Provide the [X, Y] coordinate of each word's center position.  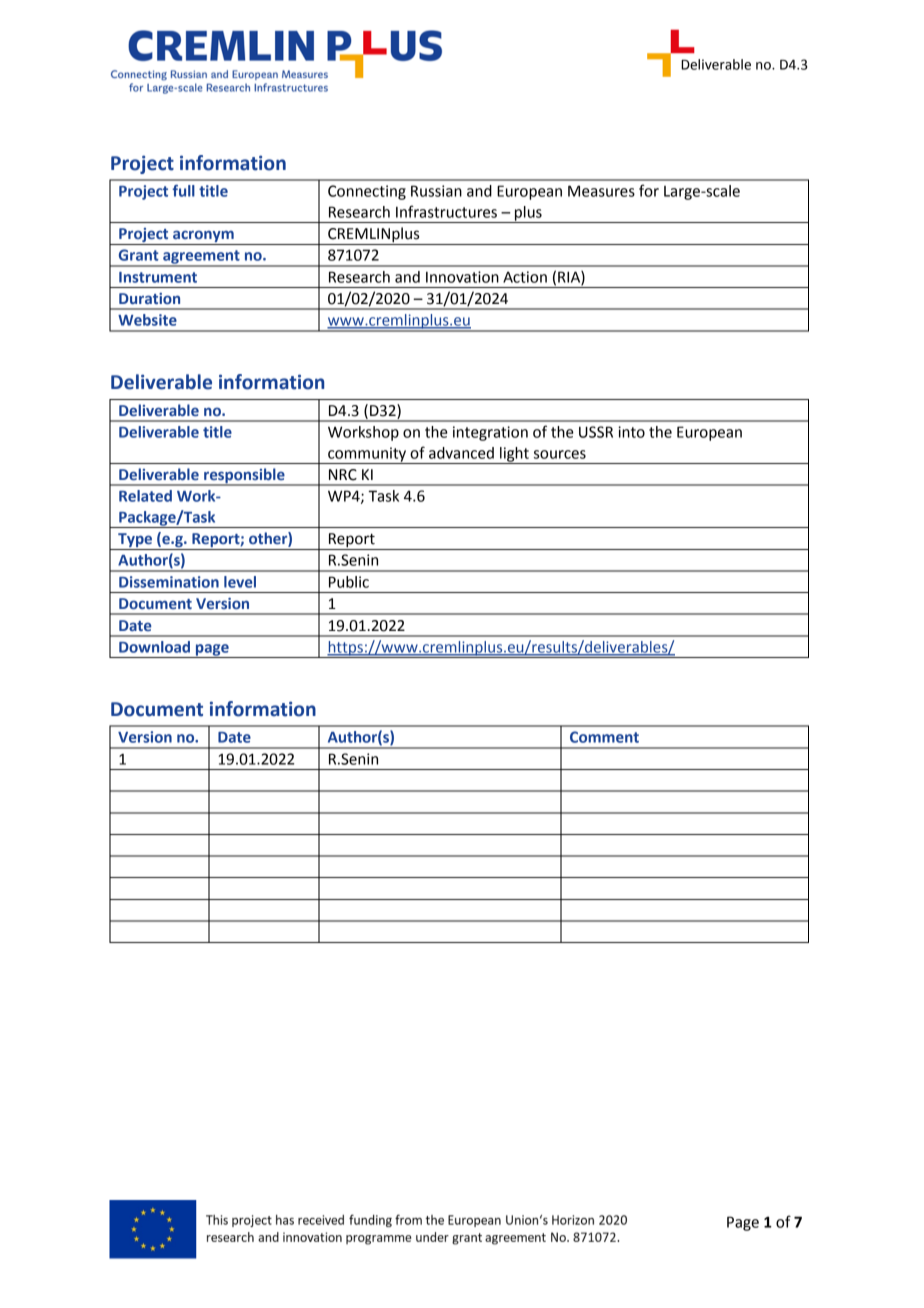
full [183, 190]
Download [154, 647]
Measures [601, 191]
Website [147, 320]
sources [560, 454]
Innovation [462, 277]
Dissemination [169, 582]
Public [349, 582]
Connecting [367, 192]
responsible [244, 476]
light [514, 455]
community [367, 455]
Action [525, 277]
